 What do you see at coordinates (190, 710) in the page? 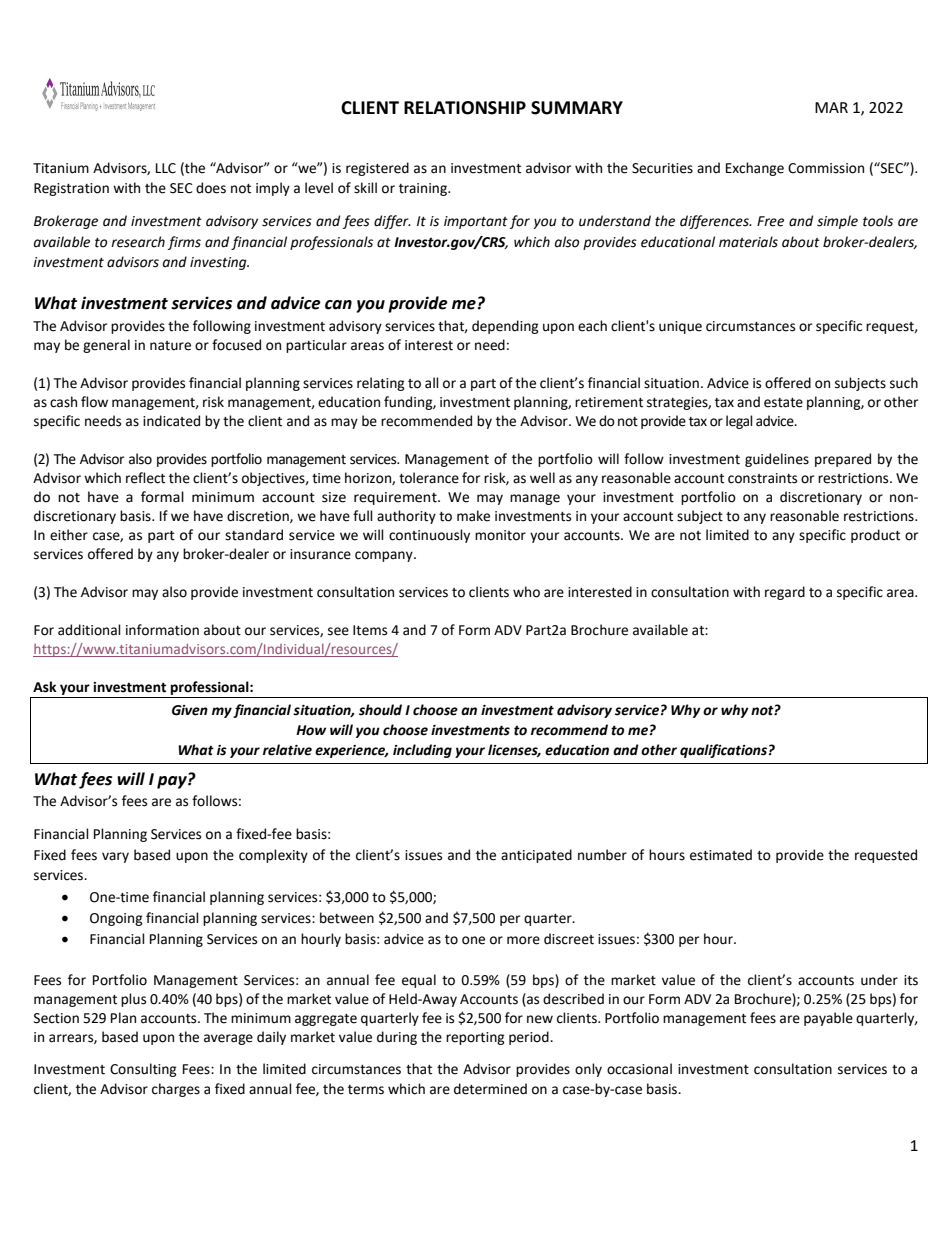
I see `Given` at bounding box center [190, 710].
